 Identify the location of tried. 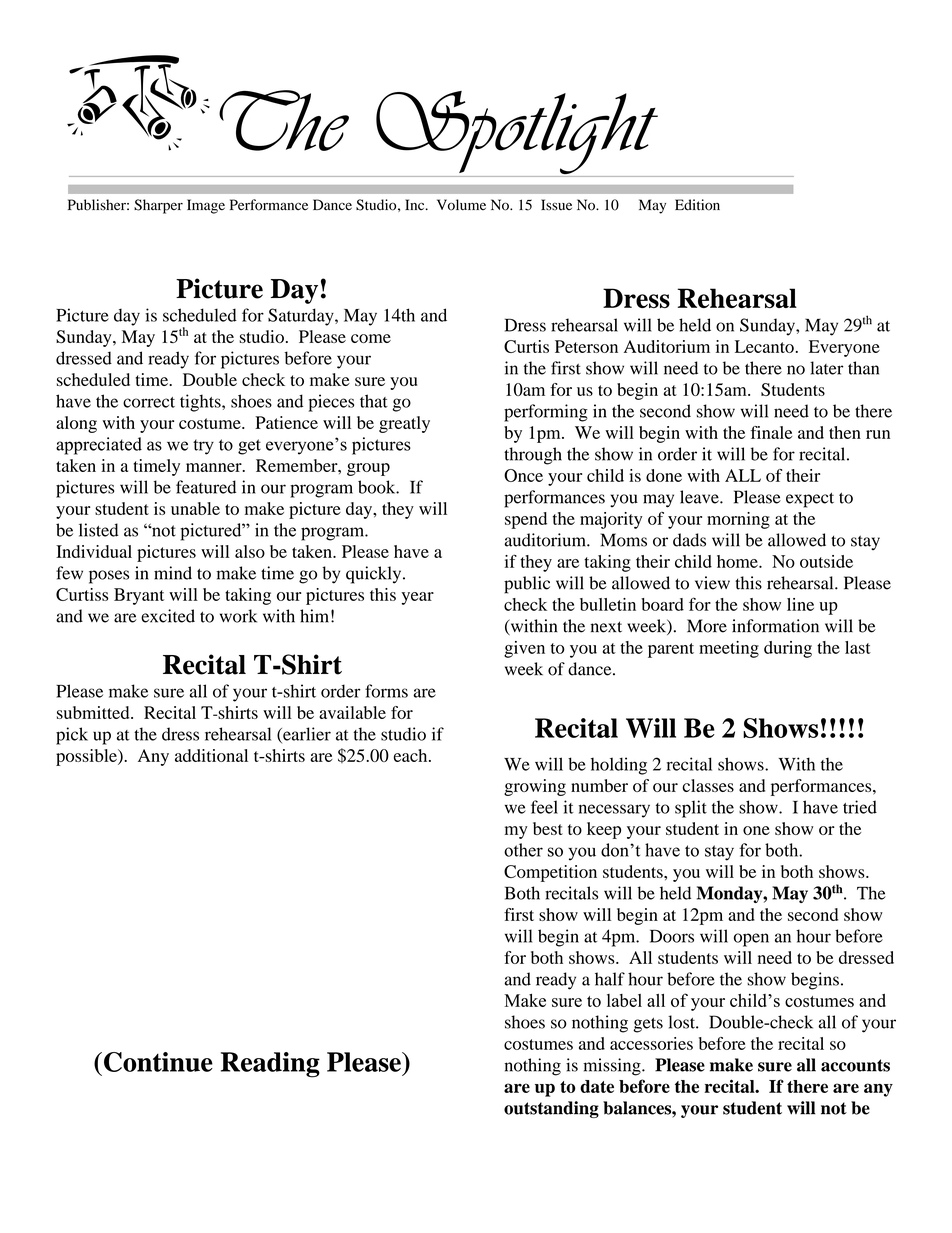
(860, 807).
